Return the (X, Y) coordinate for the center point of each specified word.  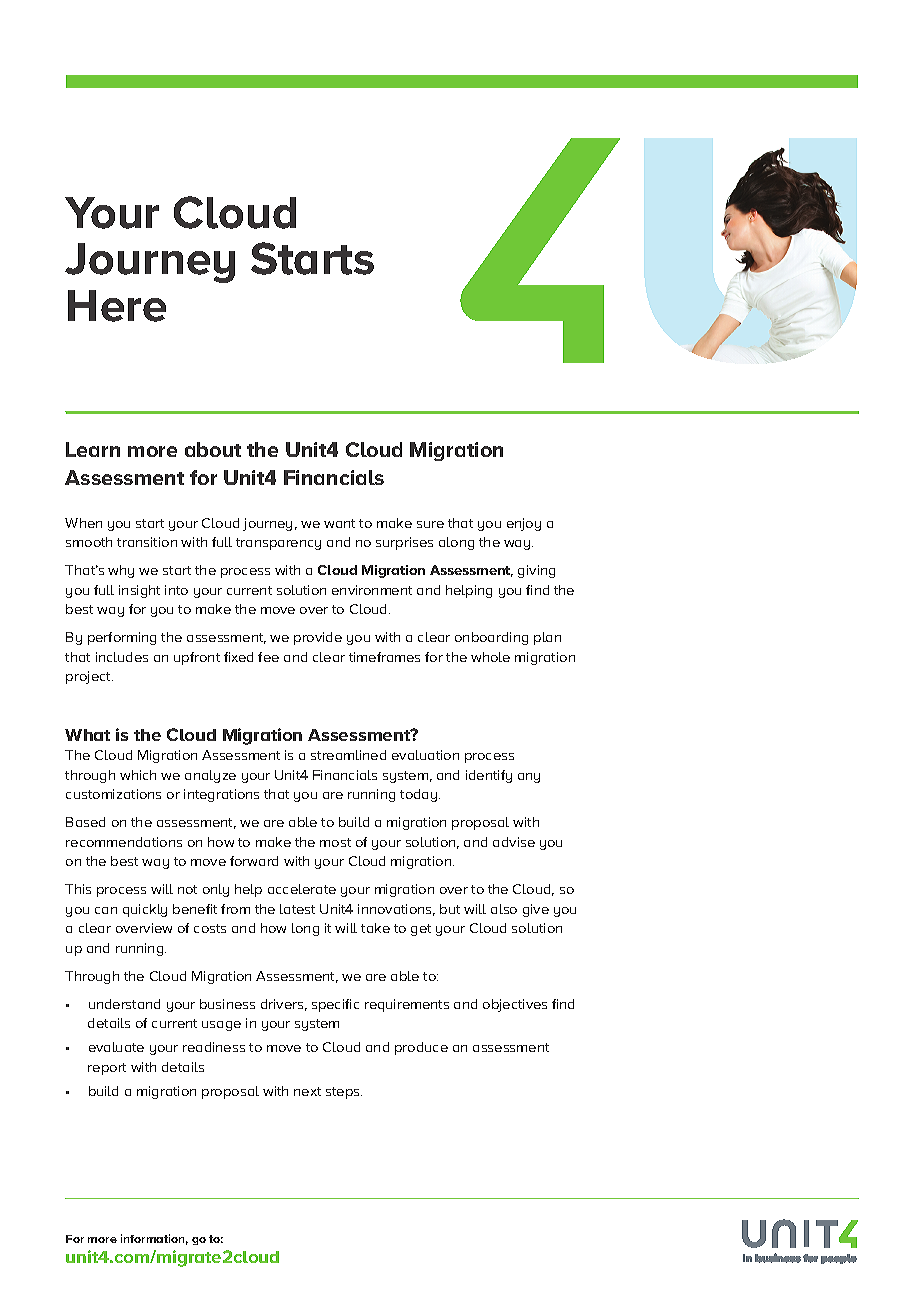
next (307, 1091)
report (107, 1069)
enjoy (524, 524)
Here (117, 306)
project (89, 677)
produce (421, 1048)
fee (268, 657)
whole (490, 657)
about (213, 449)
